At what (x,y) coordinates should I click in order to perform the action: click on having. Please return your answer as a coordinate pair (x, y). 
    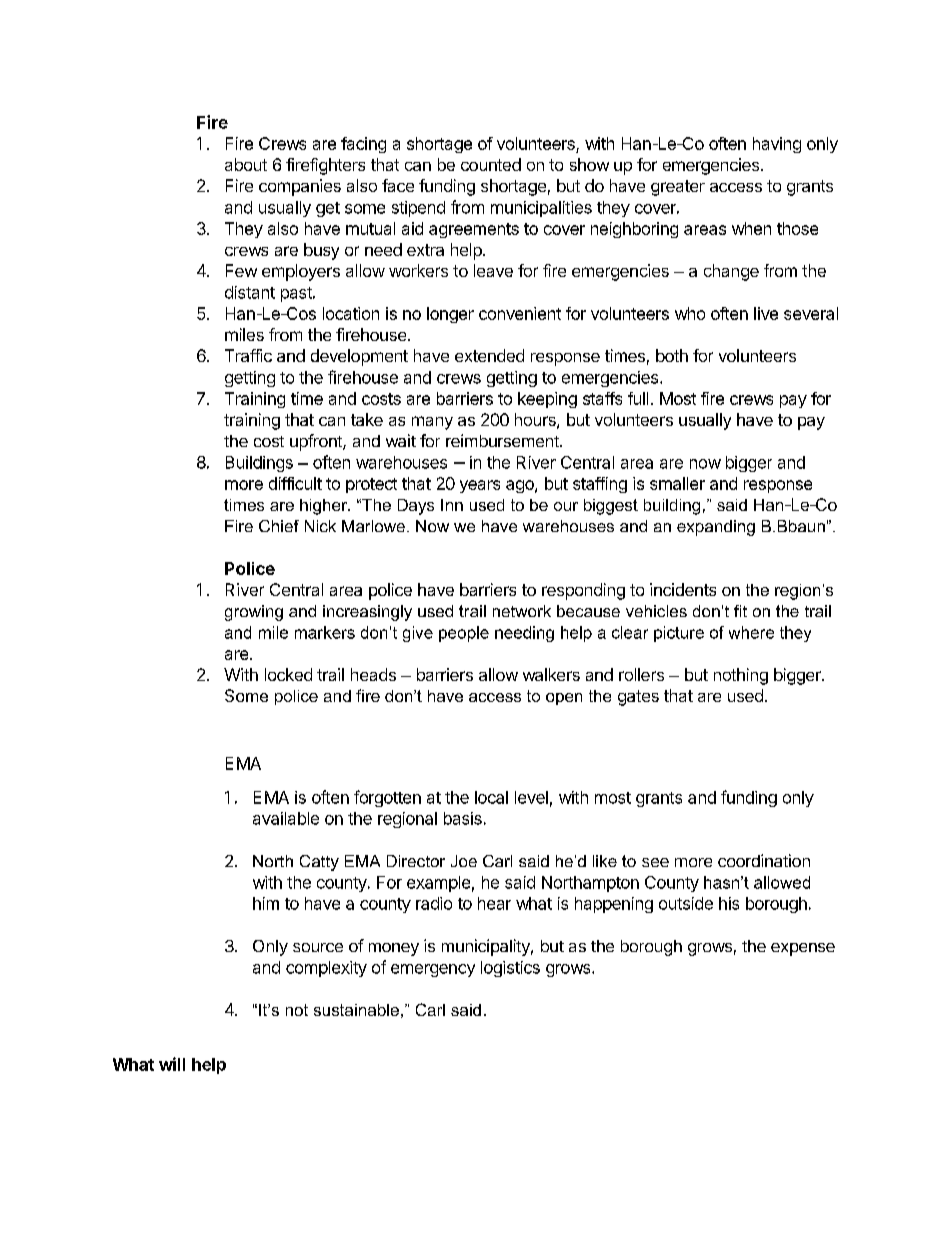
    Looking at the image, I should click on (777, 145).
